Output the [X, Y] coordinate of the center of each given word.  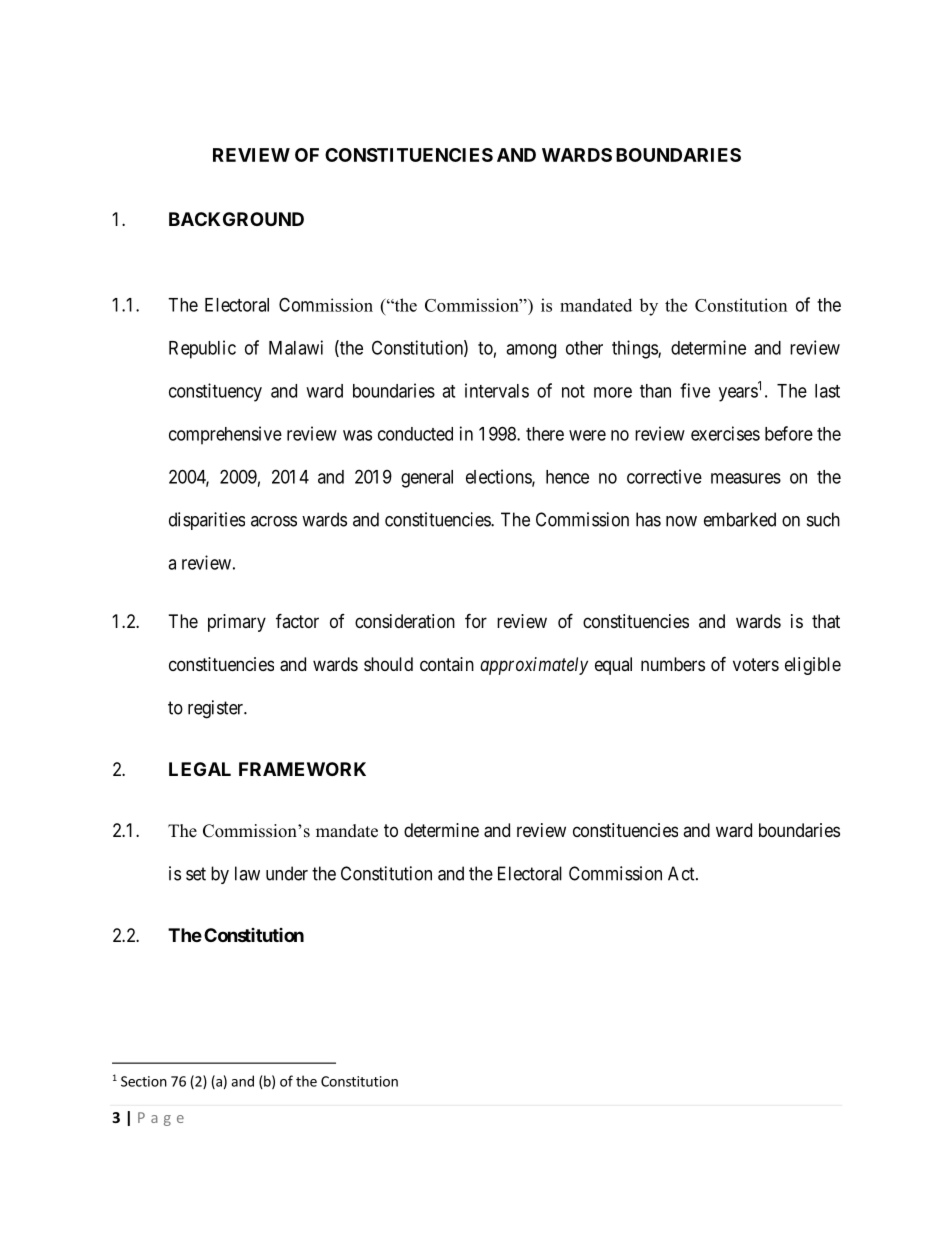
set [196, 874]
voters [756, 664]
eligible [813, 666]
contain [447, 664]
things [635, 349]
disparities [207, 521]
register [217, 709]
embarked [740, 519]
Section [144, 1081]
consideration [405, 621]
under [287, 873]
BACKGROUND [236, 219]
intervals [497, 390]
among [531, 351]
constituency [215, 392]
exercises [725, 433]
